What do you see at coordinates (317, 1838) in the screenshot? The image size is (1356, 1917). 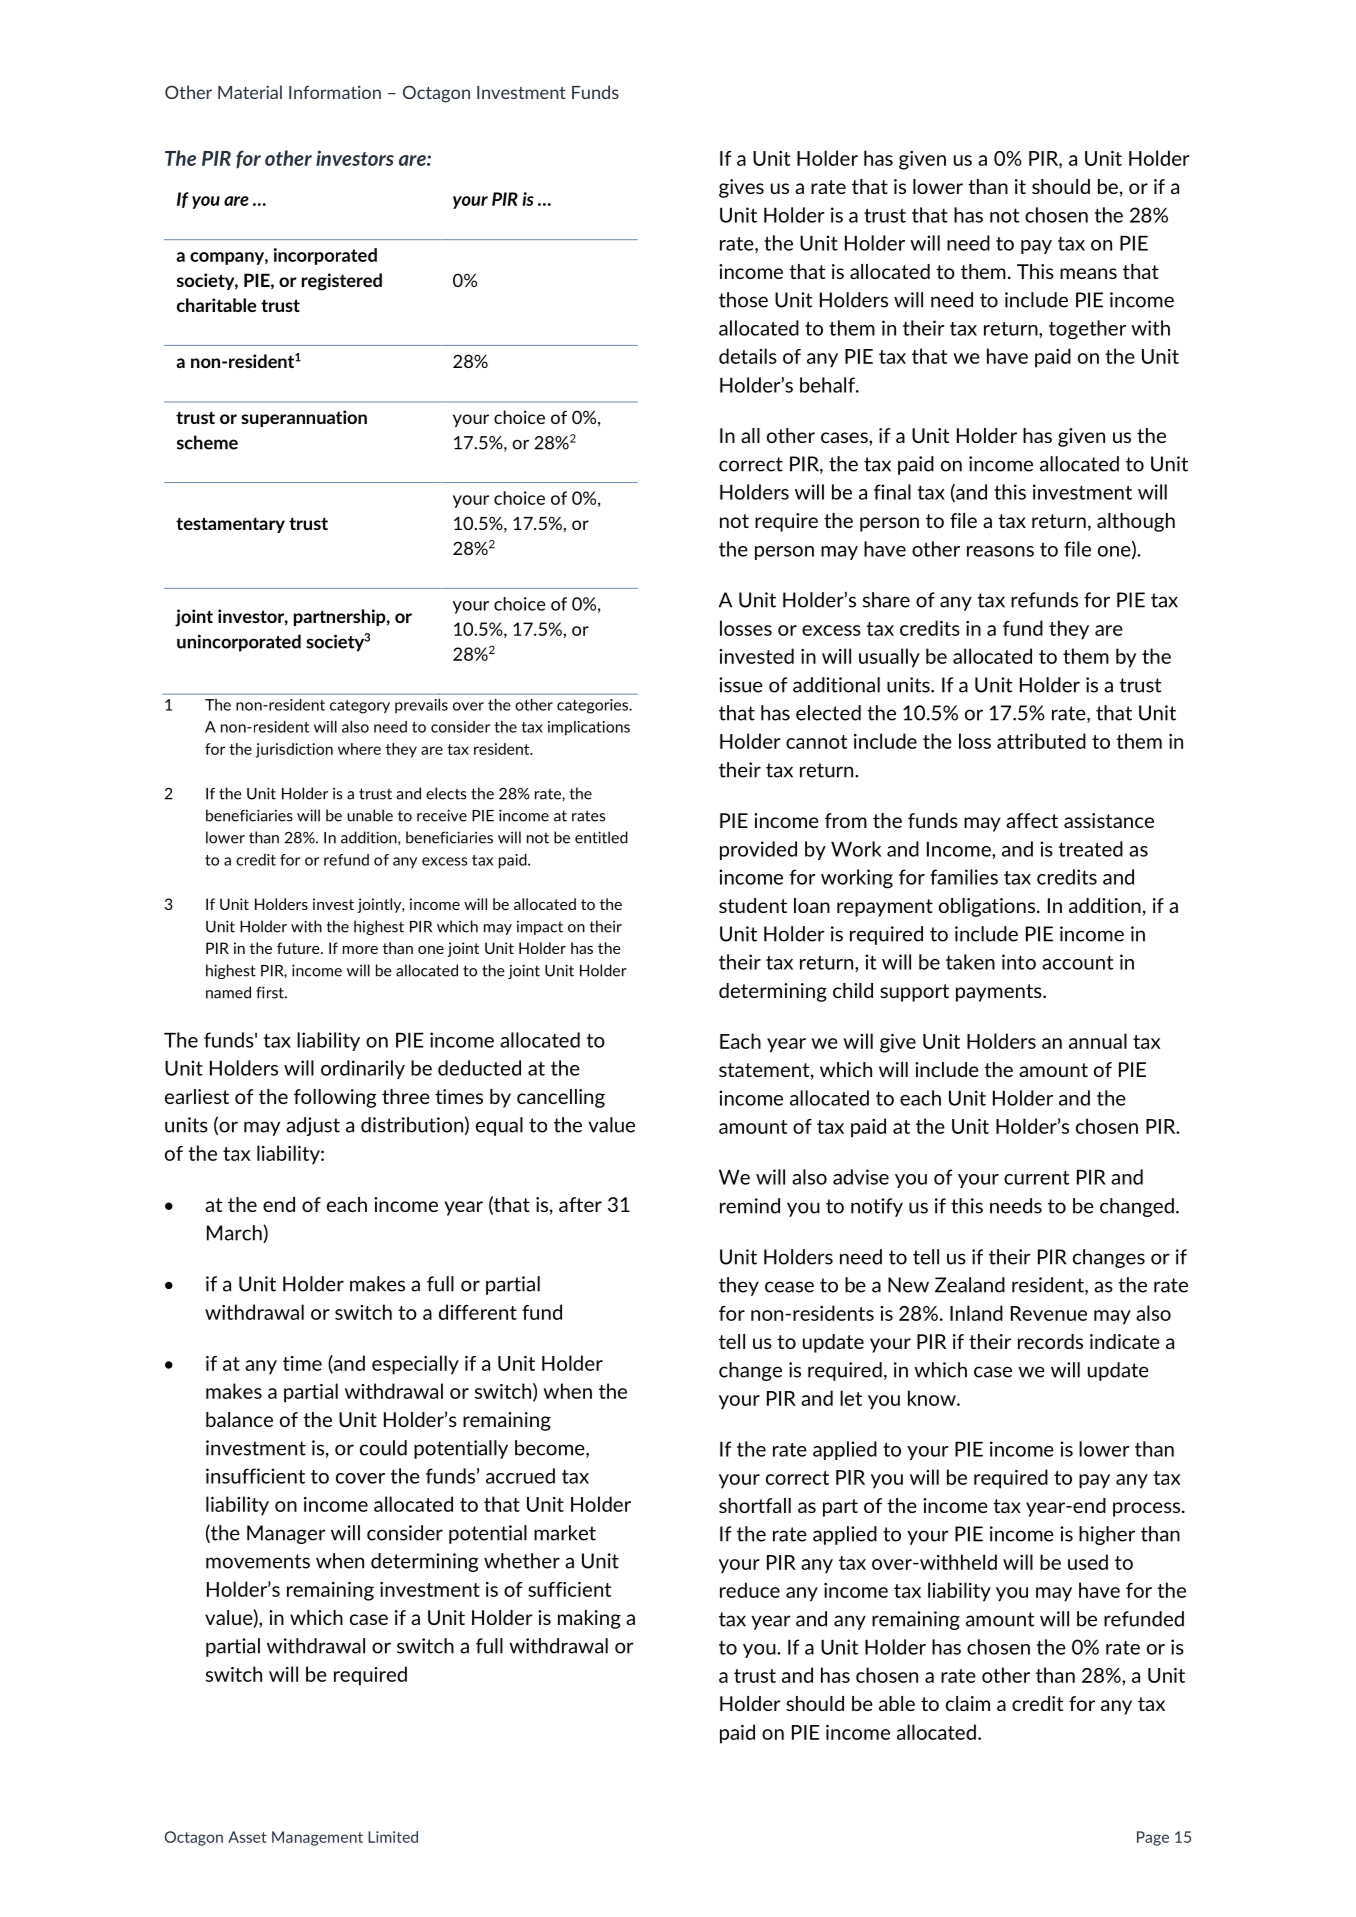 I see `Management` at bounding box center [317, 1838].
